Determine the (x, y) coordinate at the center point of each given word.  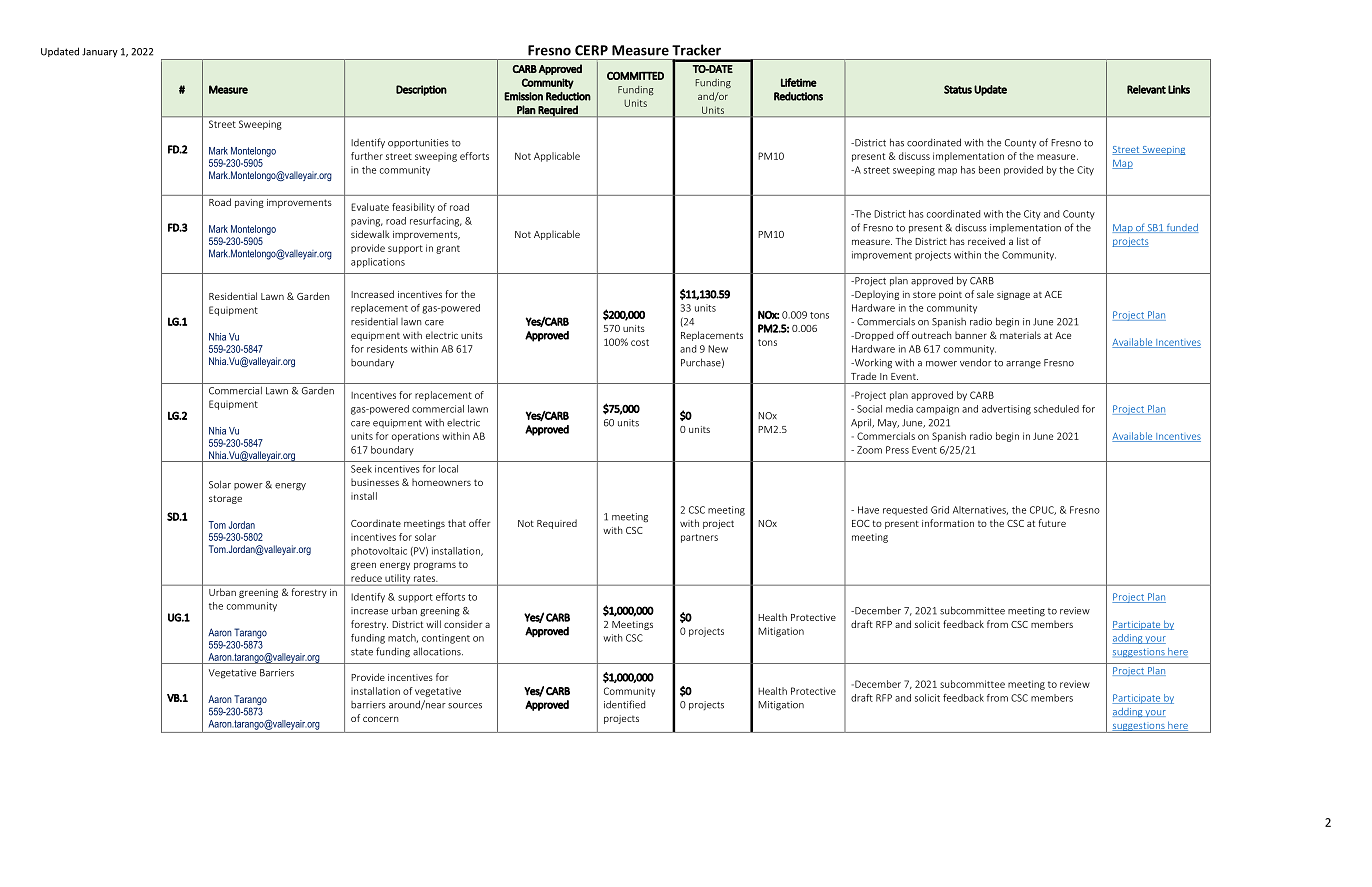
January (100, 53)
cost (640, 342)
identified (624, 704)
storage (225, 499)
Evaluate (370, 207)
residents (387, 349)
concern (380, 719)
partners (699, 538)
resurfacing (436, 222)
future (1052, 523)
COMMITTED (635, 76)
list (1023, 241)
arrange (1023, 365)
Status (958, 89)
